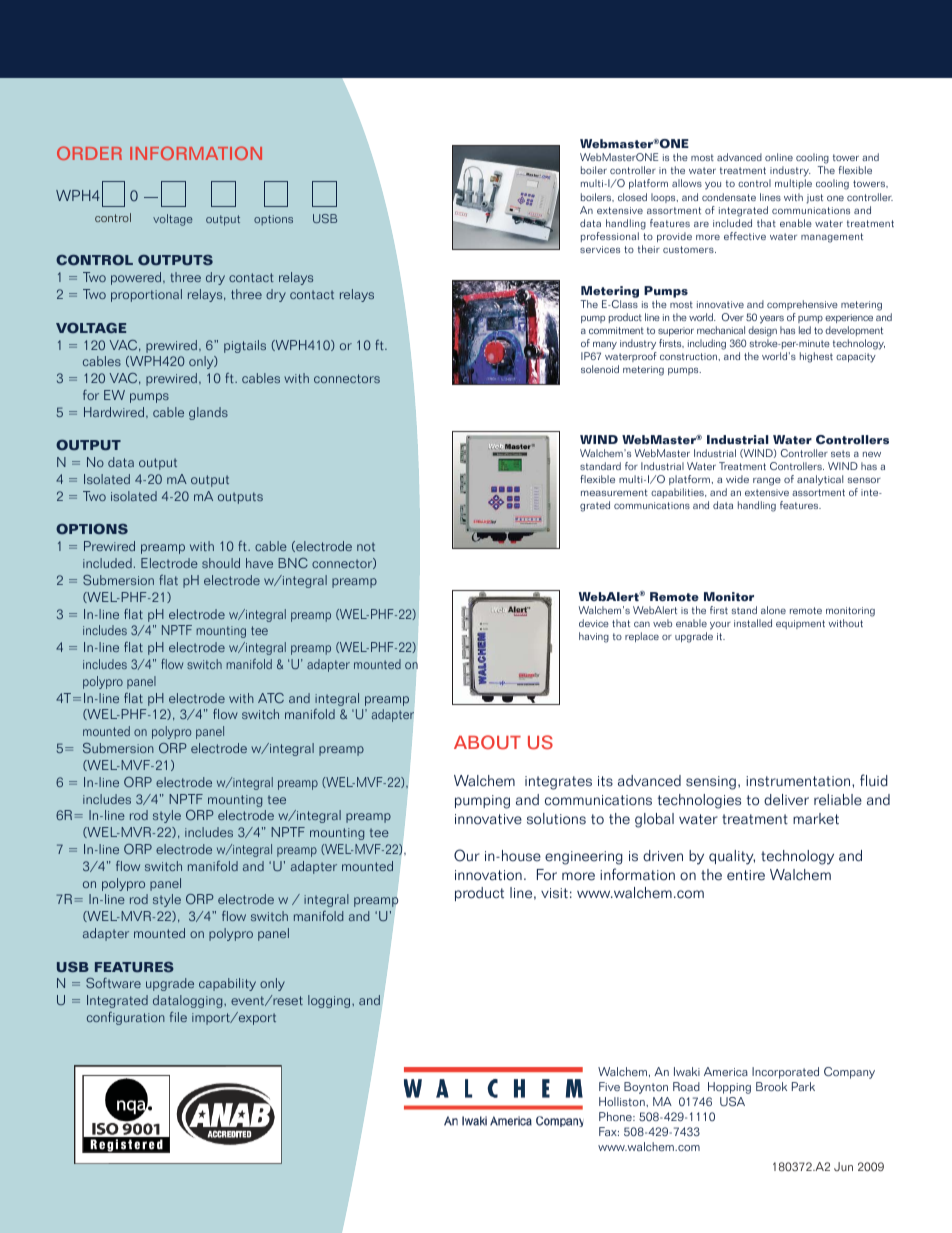 Image resolution: width=952 pixels, height=1233 pixels. What do you see at coordinates (89, 153) in the screenshot?
I see `ORDER` at bounding box center [89, 153].
